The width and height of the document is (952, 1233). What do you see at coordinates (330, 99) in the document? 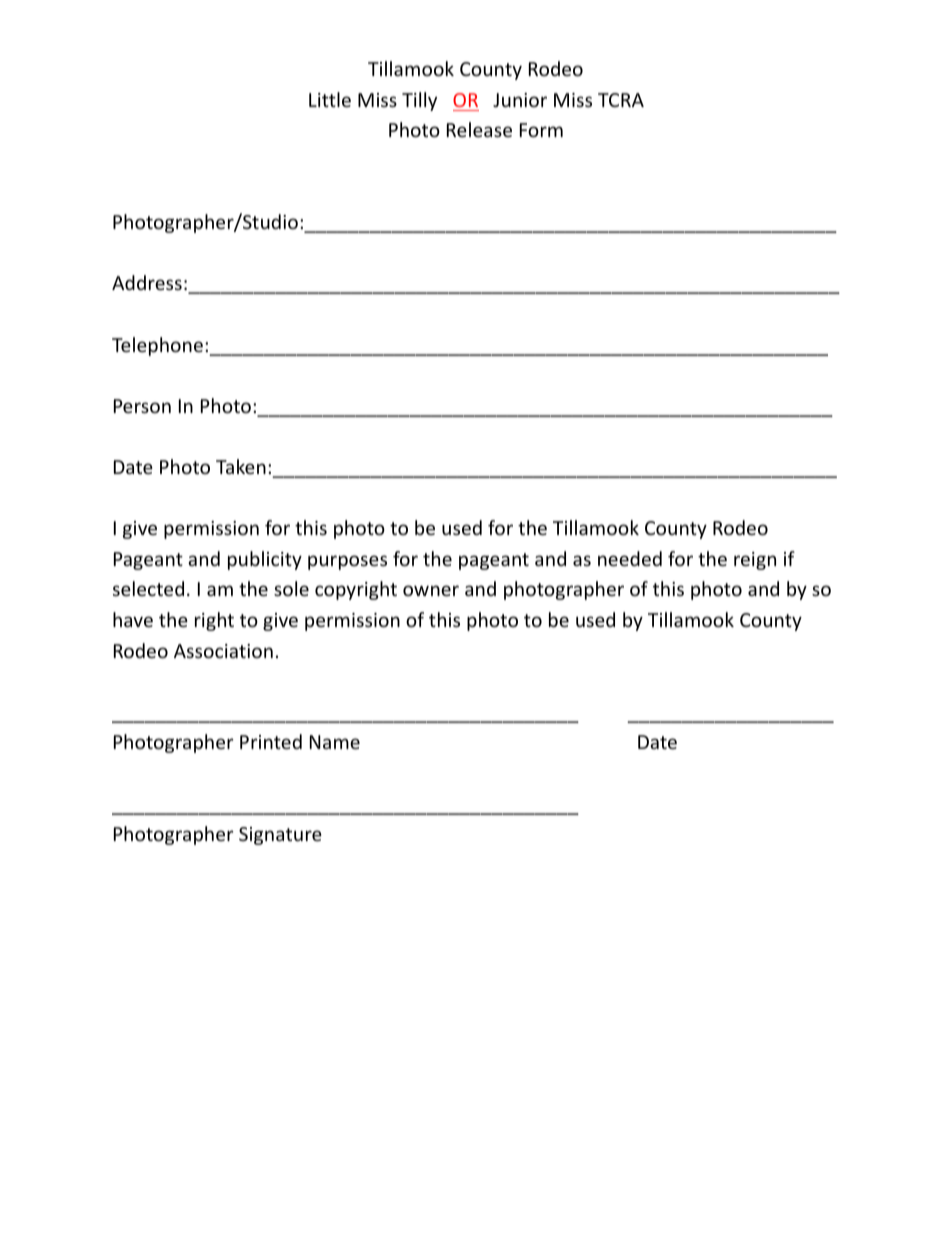
I see `Little` at bounding box center [330, 99].
